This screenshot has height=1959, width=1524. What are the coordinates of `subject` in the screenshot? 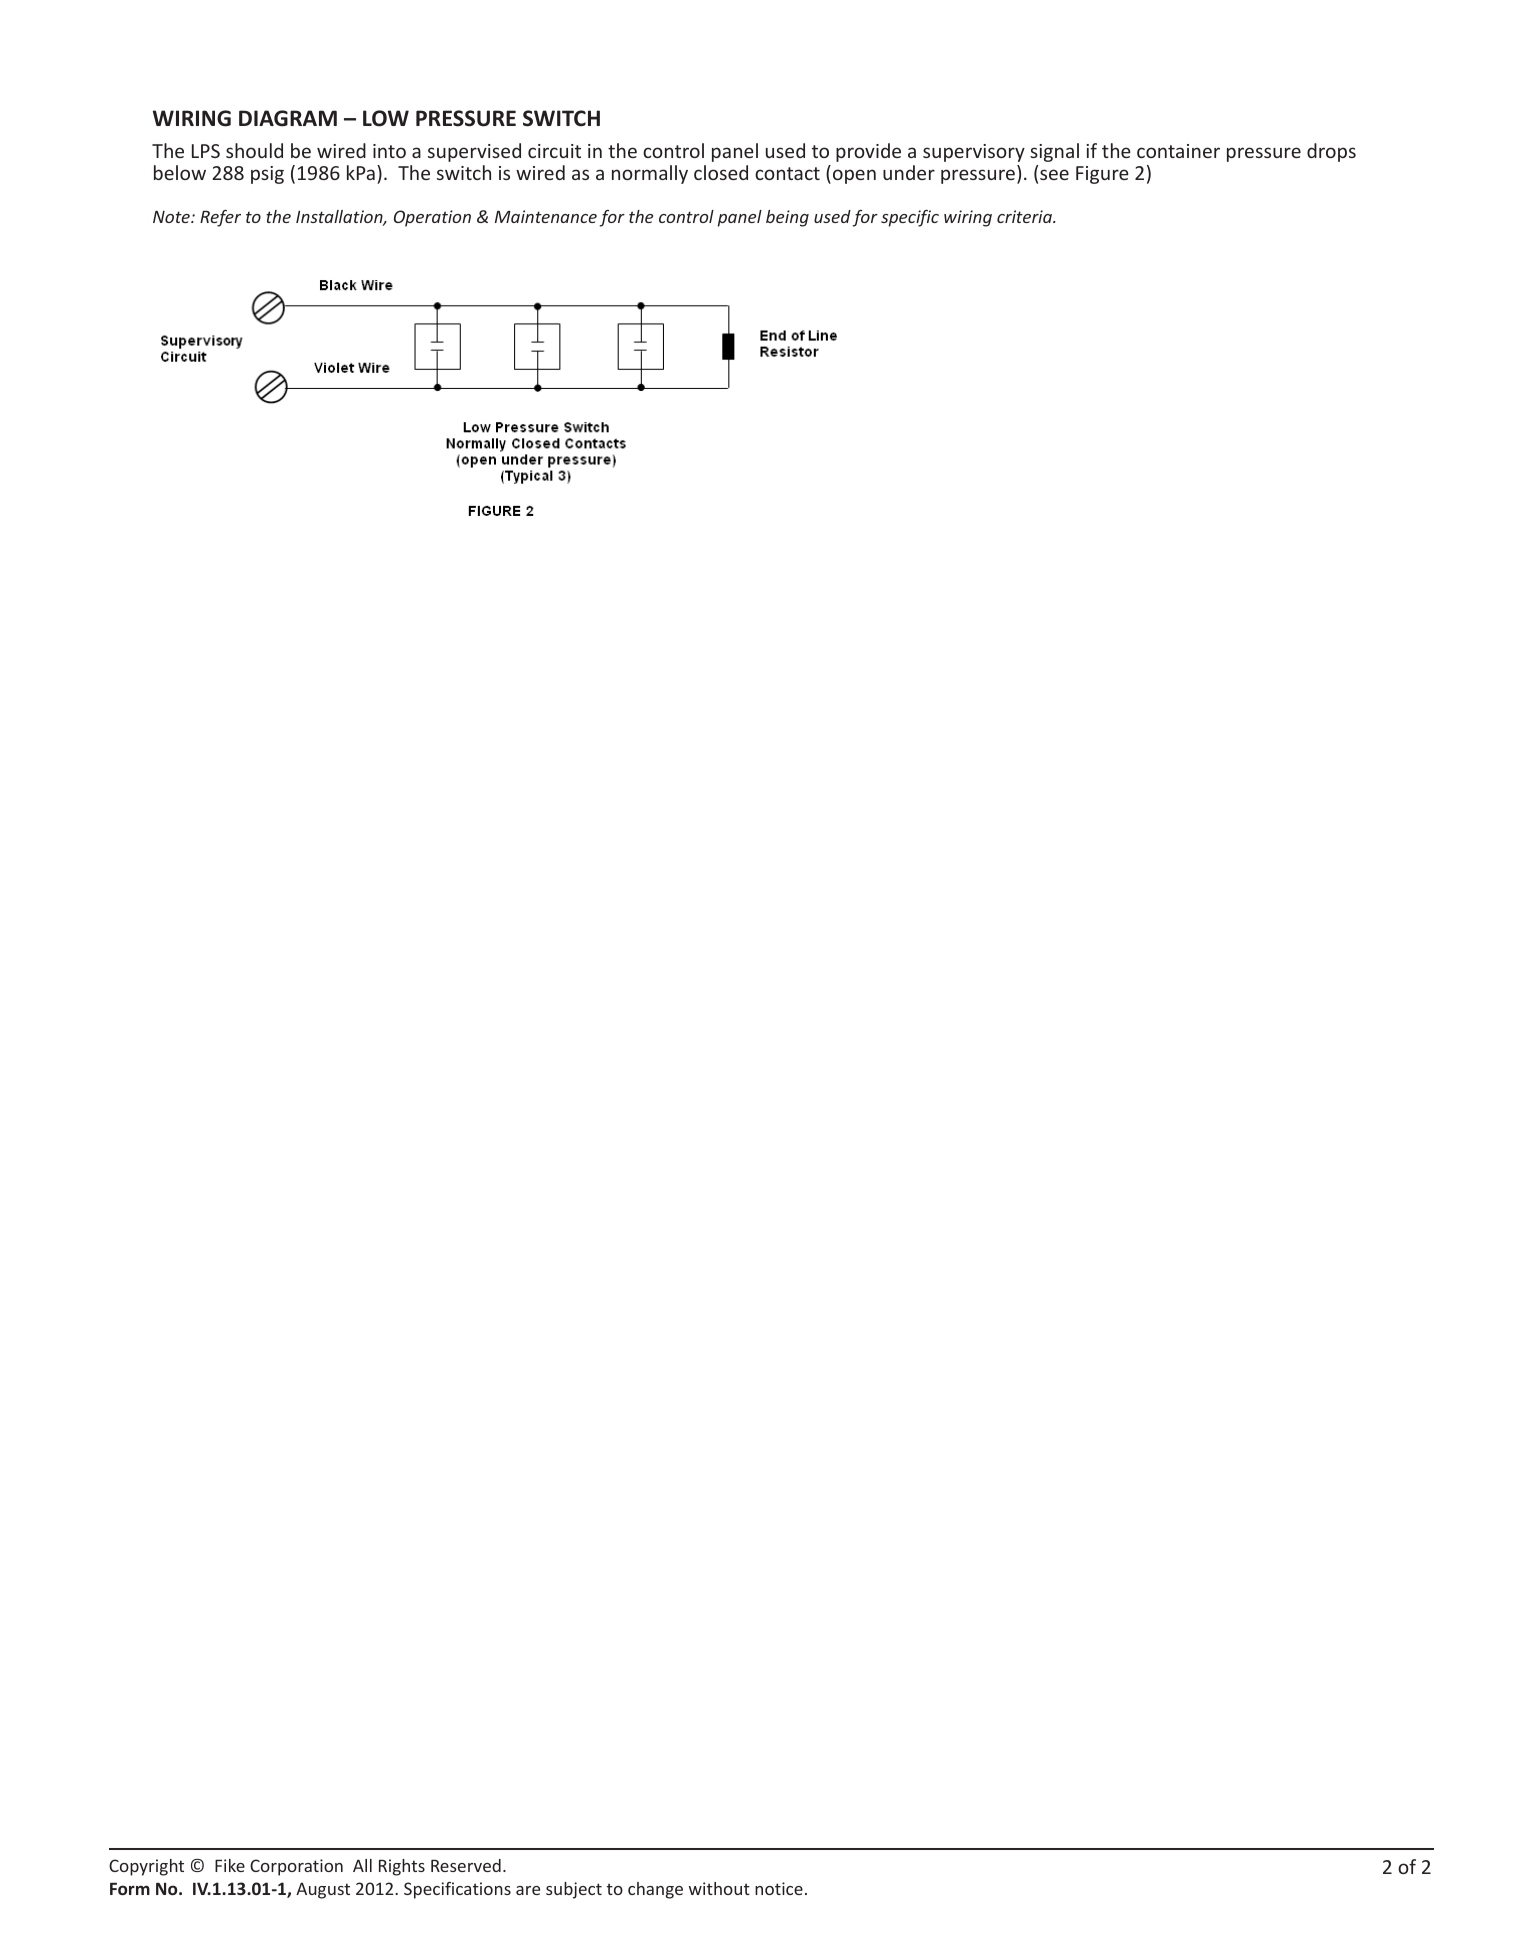 It's located at (574, 1890).
